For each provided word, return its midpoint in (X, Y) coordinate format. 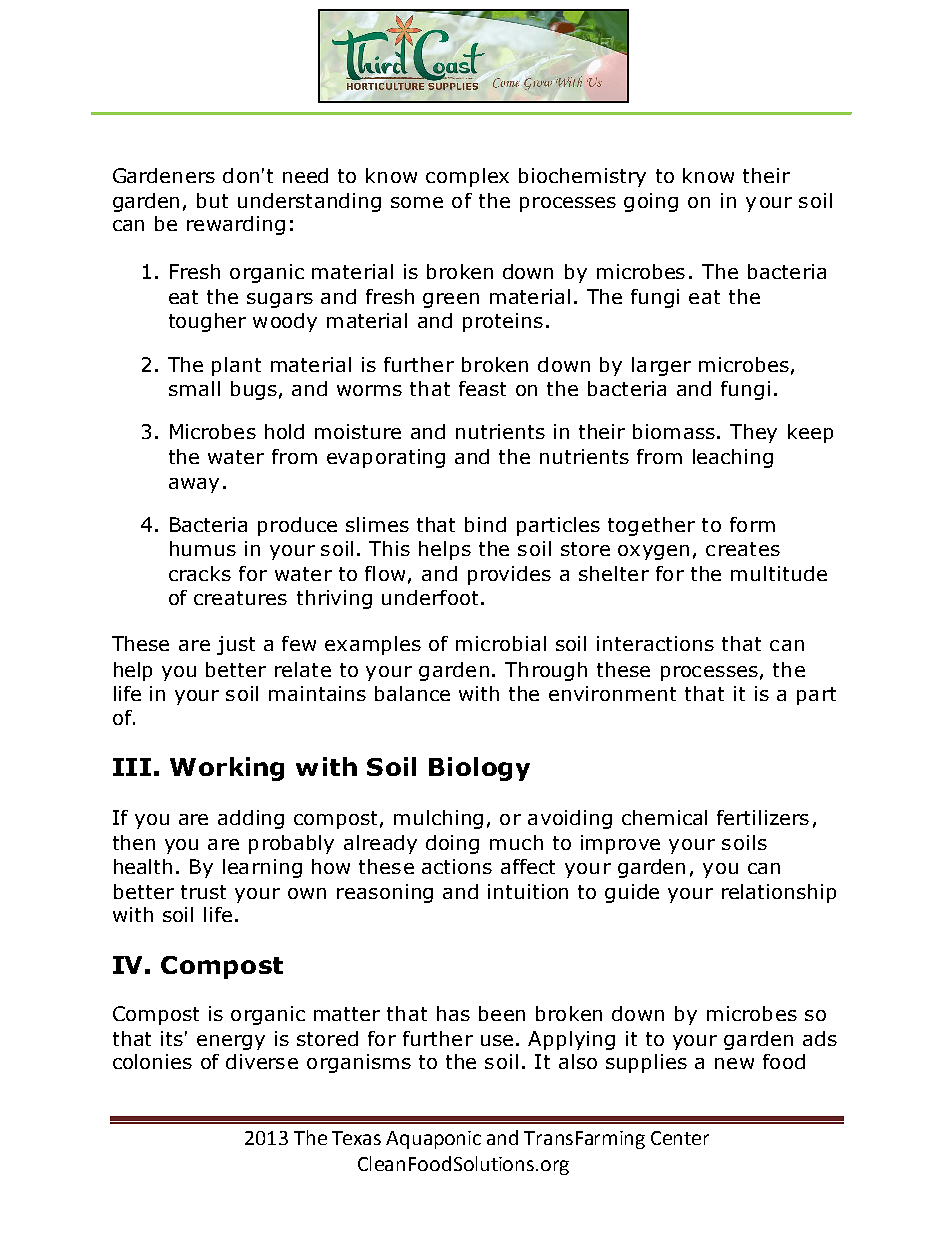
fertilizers (763, 817)
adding (251, 819)
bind (485, 524)
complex (467, 177)
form (752, 524)
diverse (262, 1061)
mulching (438, 819)
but (212, 200)
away (194, 485)
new (734, 1063)
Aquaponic (433, 1140)
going (651, 202)
